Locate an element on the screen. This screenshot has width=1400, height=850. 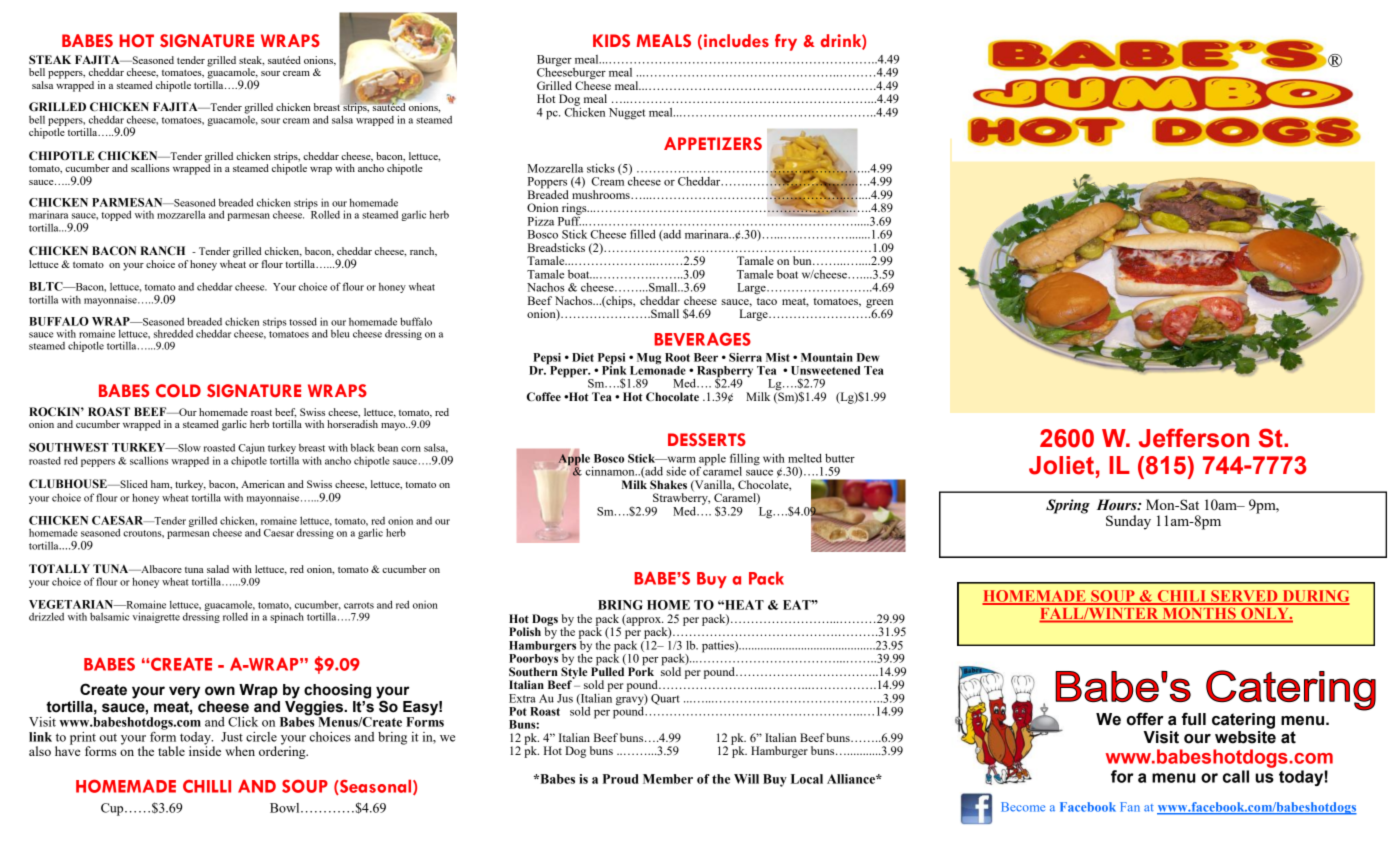
Polish is located at coordinates (525, 631).
